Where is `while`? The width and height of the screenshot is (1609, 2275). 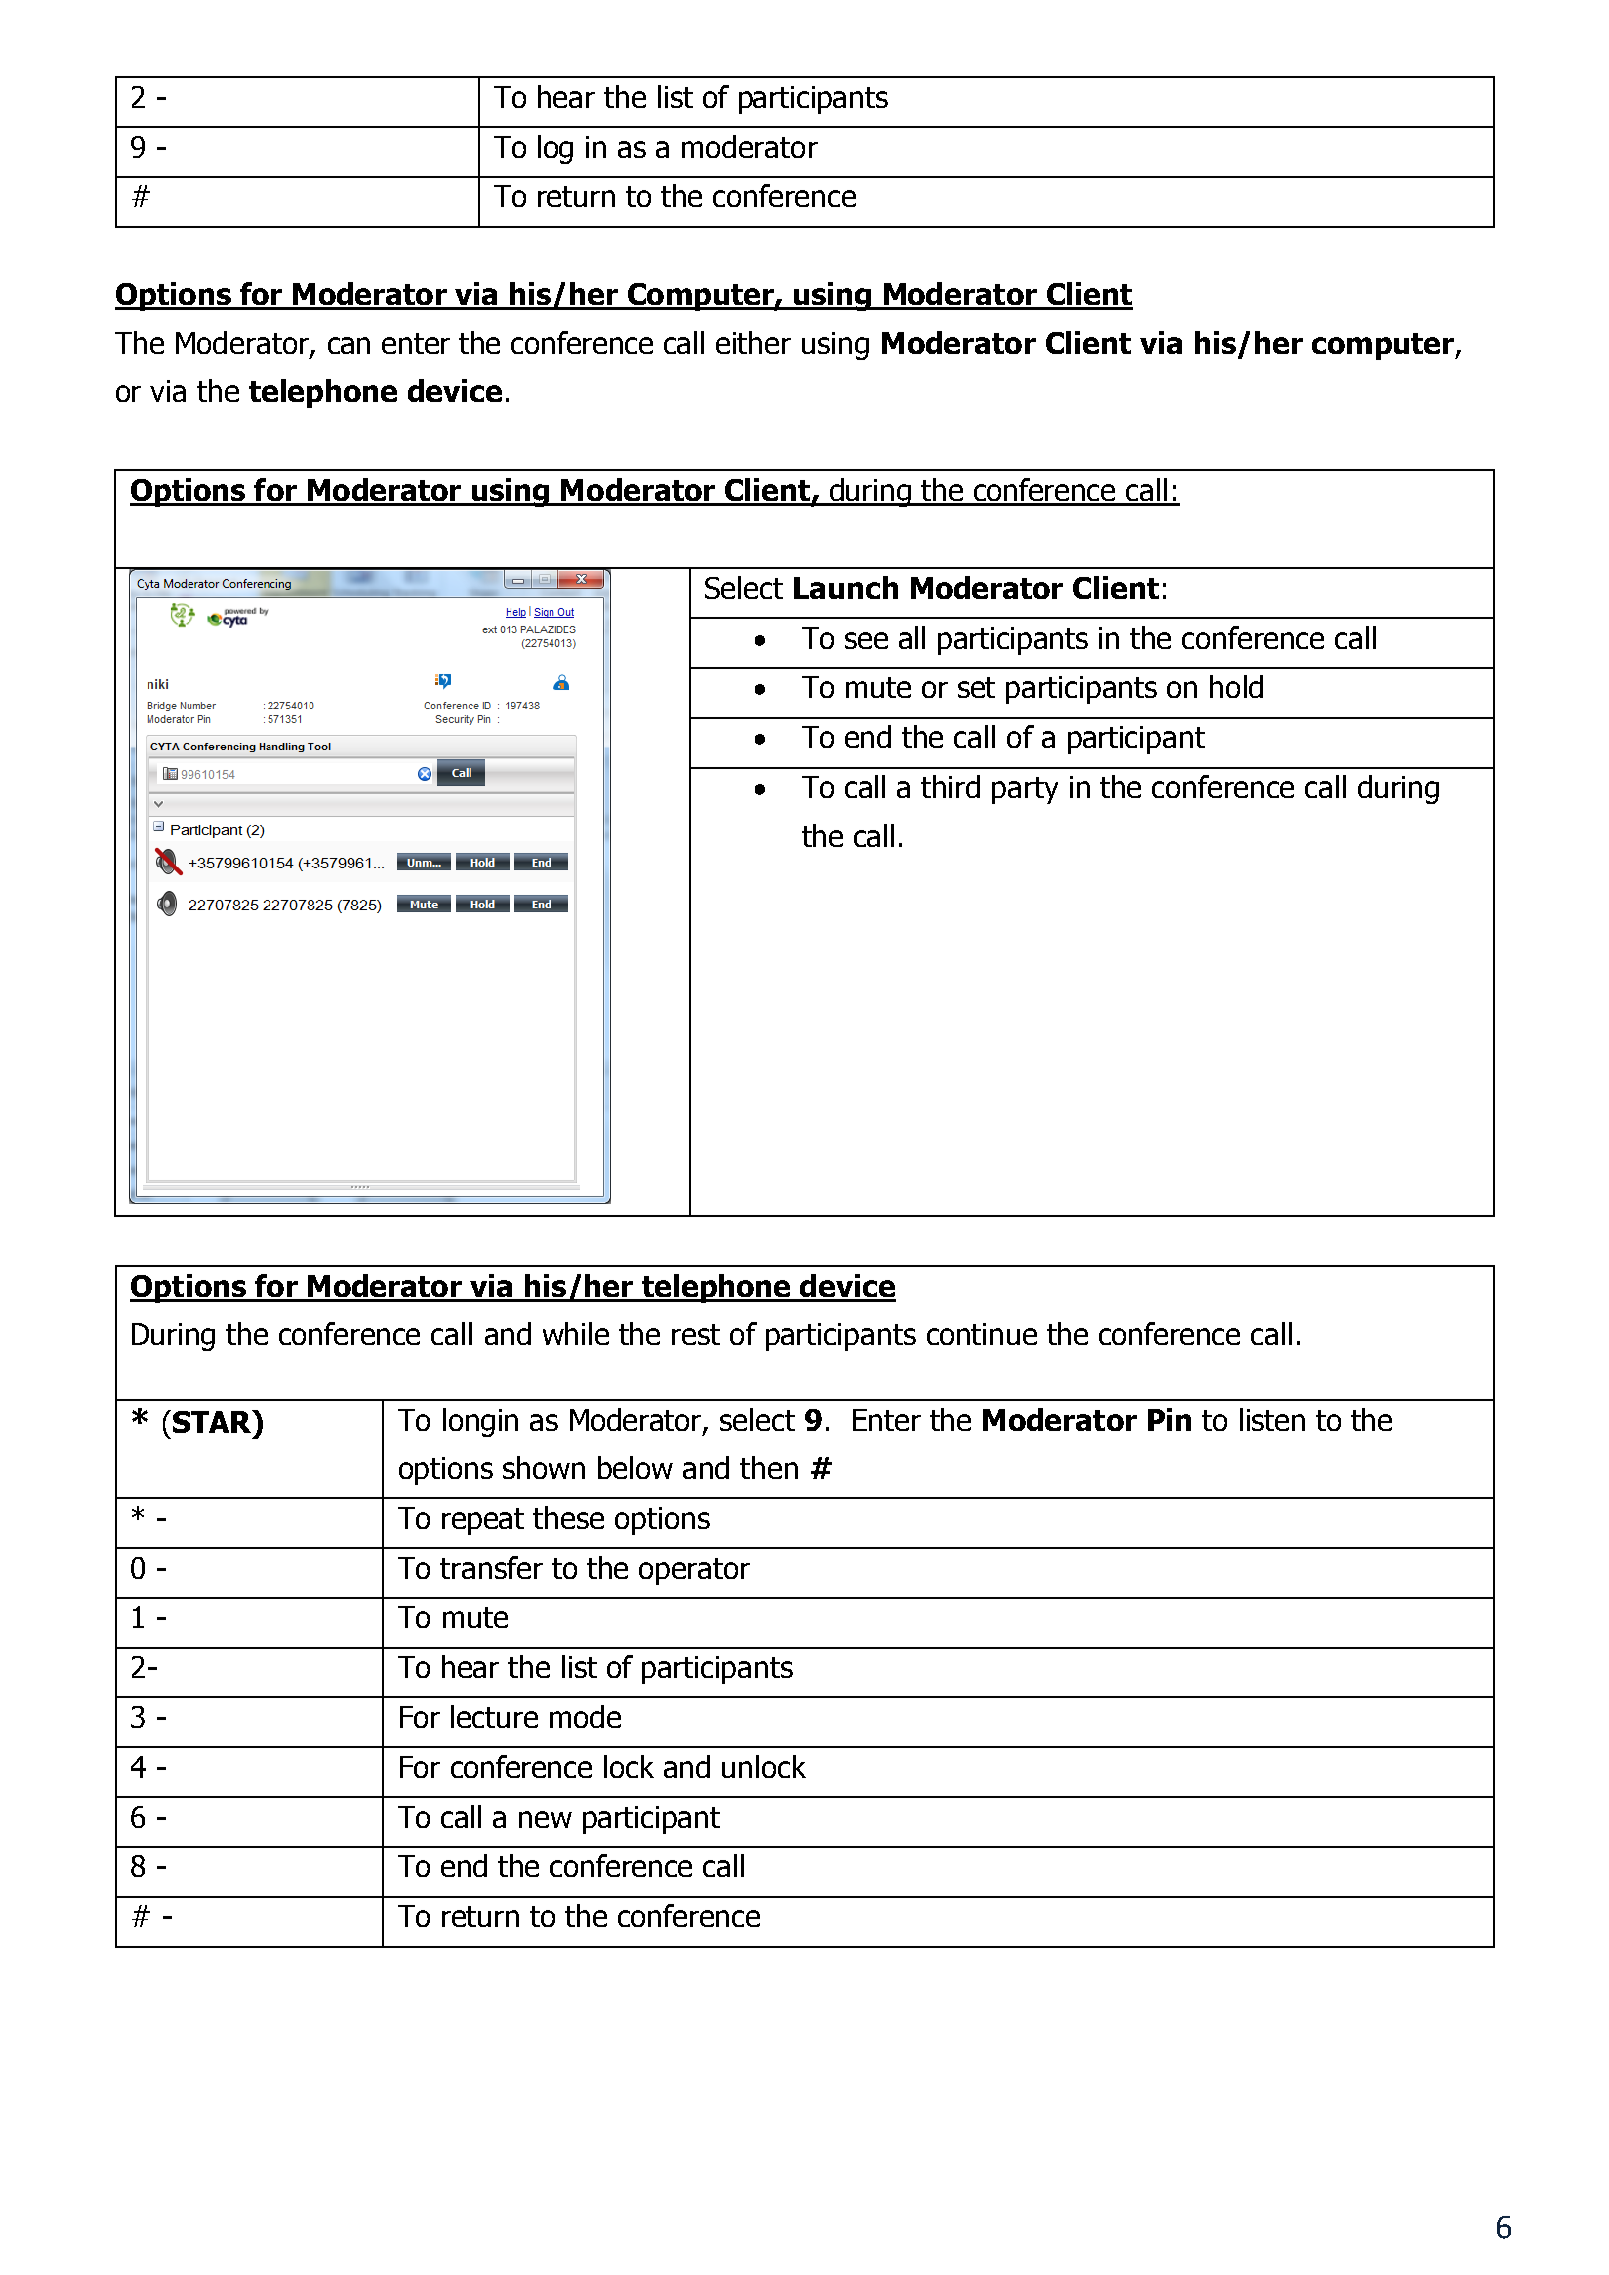 while is located at coordinates (576, 1333).
